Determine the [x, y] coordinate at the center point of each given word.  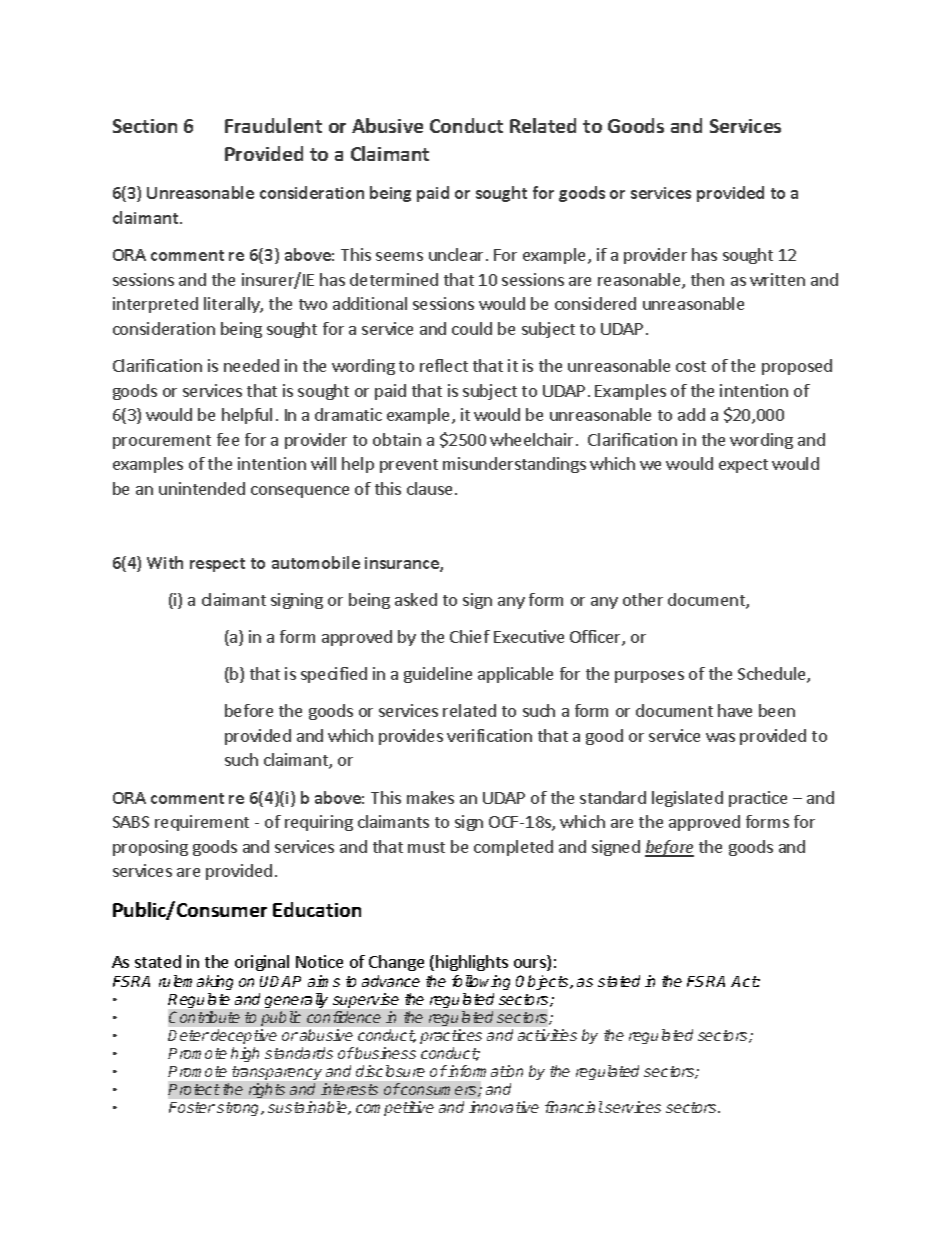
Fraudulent [273, 125]
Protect [194, 1089]
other [643, 599]
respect [217, 565]
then [707, 279]
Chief [470, 636]
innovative [504, 1107]
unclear [456, 254]
